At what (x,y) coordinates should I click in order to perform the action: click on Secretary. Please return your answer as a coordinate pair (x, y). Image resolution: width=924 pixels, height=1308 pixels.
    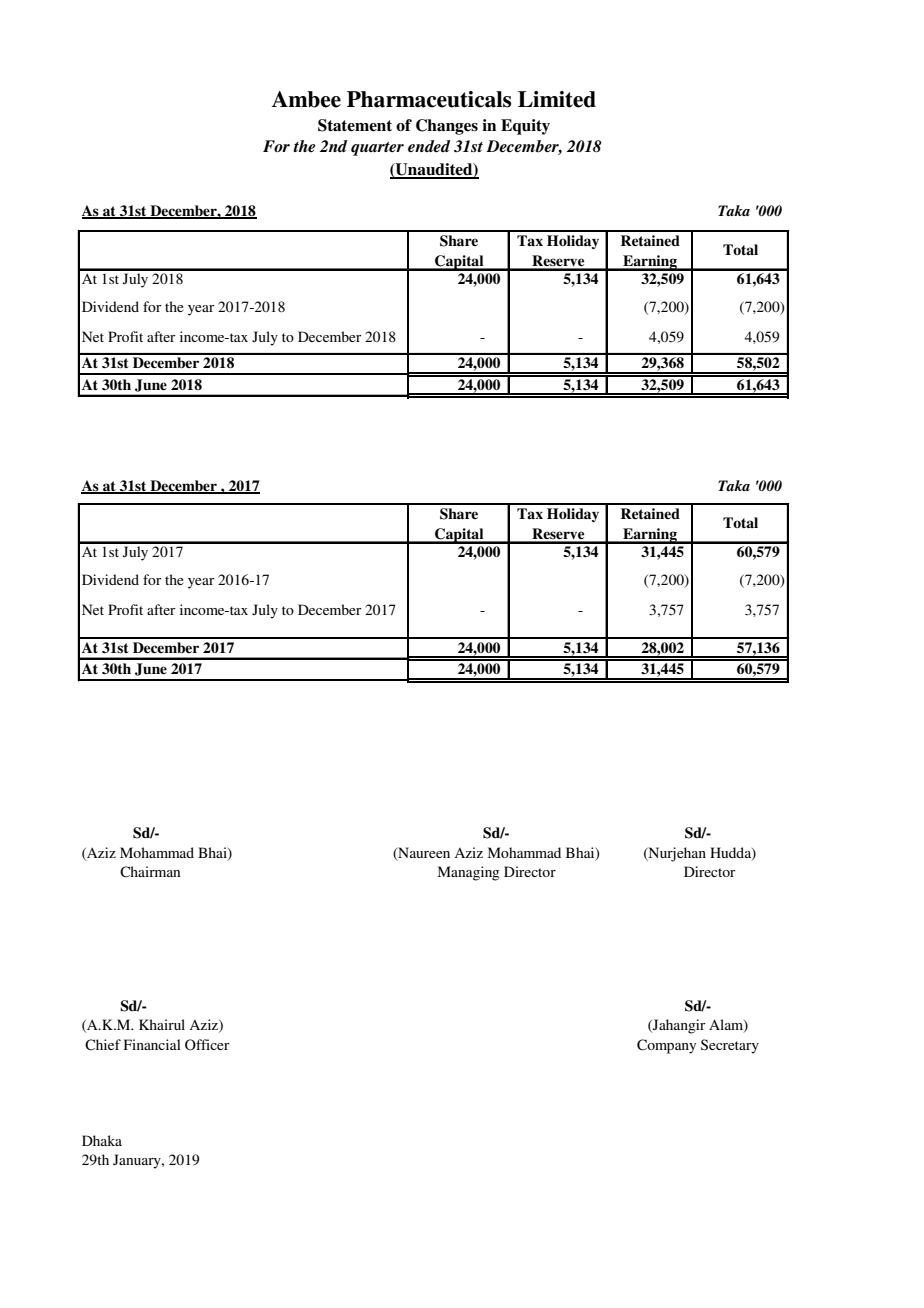
    Looking at the image, I should click on (730, 1046).
